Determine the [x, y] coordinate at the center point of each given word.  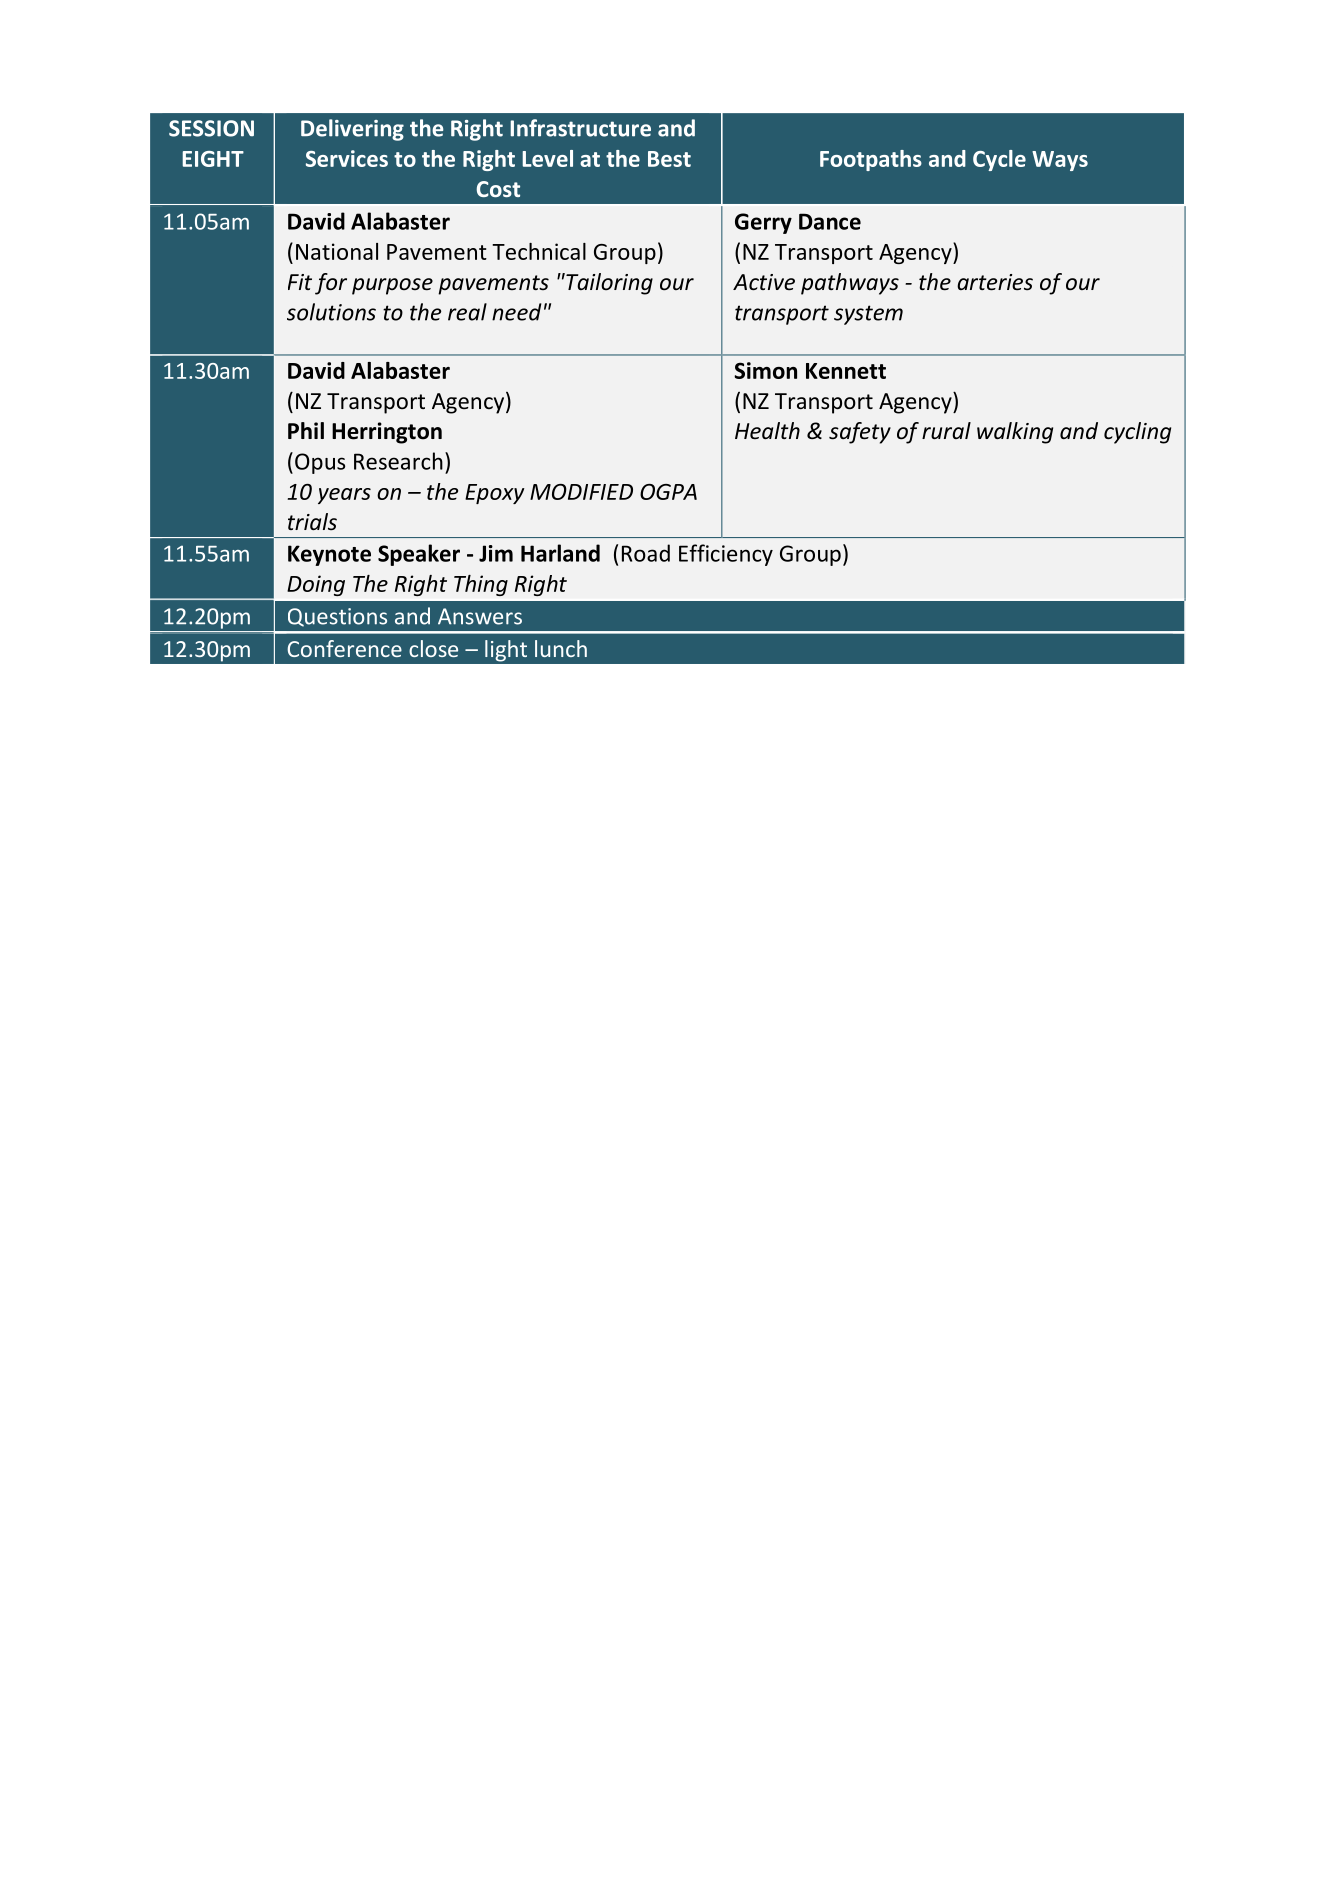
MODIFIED [581, 492]
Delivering [352, 130]
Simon [765, 370]
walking [1015, 433]
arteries [995, 282]
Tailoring [608, 284]
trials [312, 522]
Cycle [999, 160]
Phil [306, 430]
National [337, 251]
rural [946, 431]
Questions [337, 617]
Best [669, 159]
